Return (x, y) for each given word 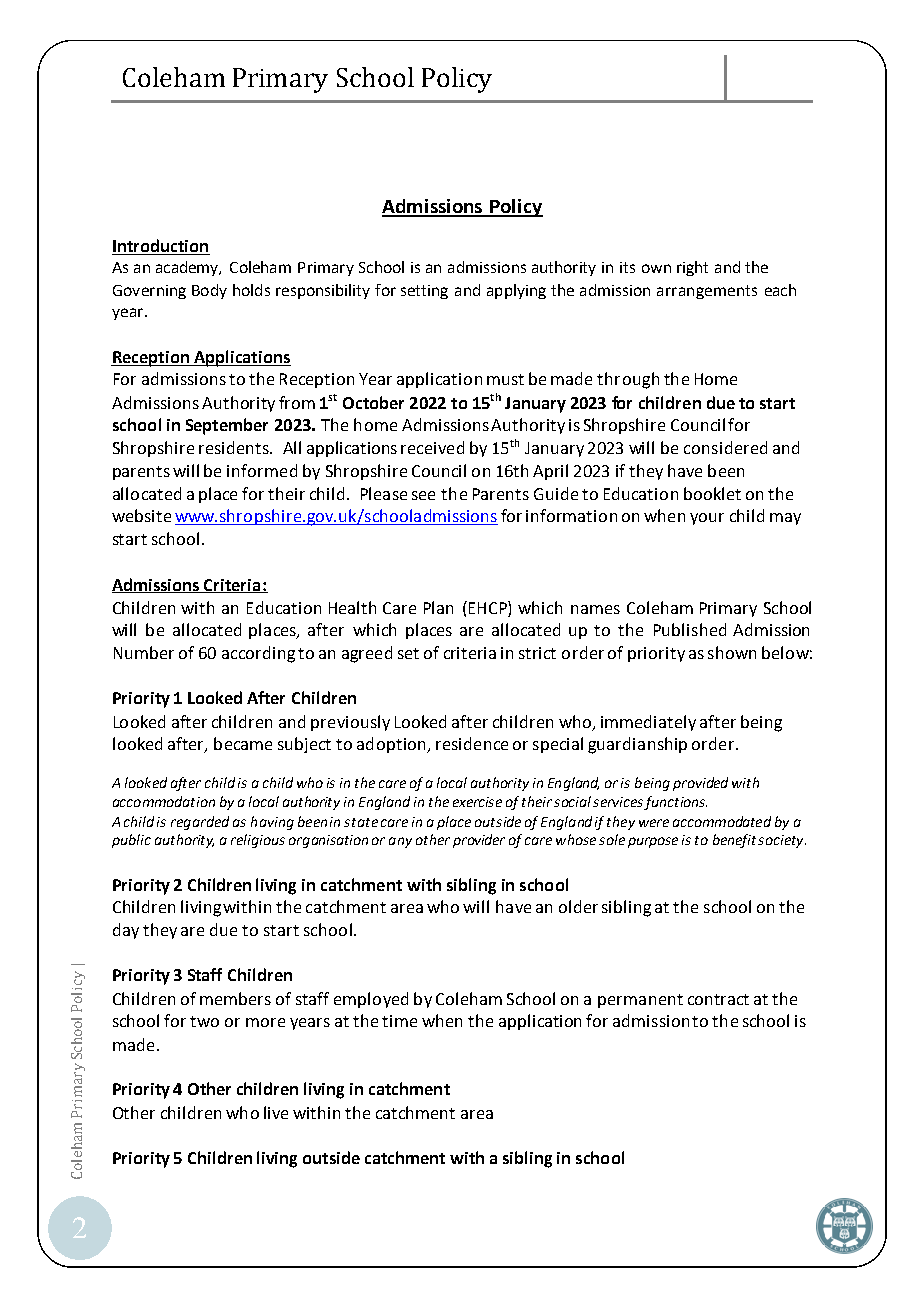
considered (725, 447)
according (258, 654)
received (432, 447)
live (276, 1112)
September (227, 426)
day (126, 931)
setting (424, 292)
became (243, 743)
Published (690, 629)
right (692, 268)
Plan (438, 607)
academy (188, 268)
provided (700, 784)
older (578, 906)
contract (718, 999)
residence (472, 743)
